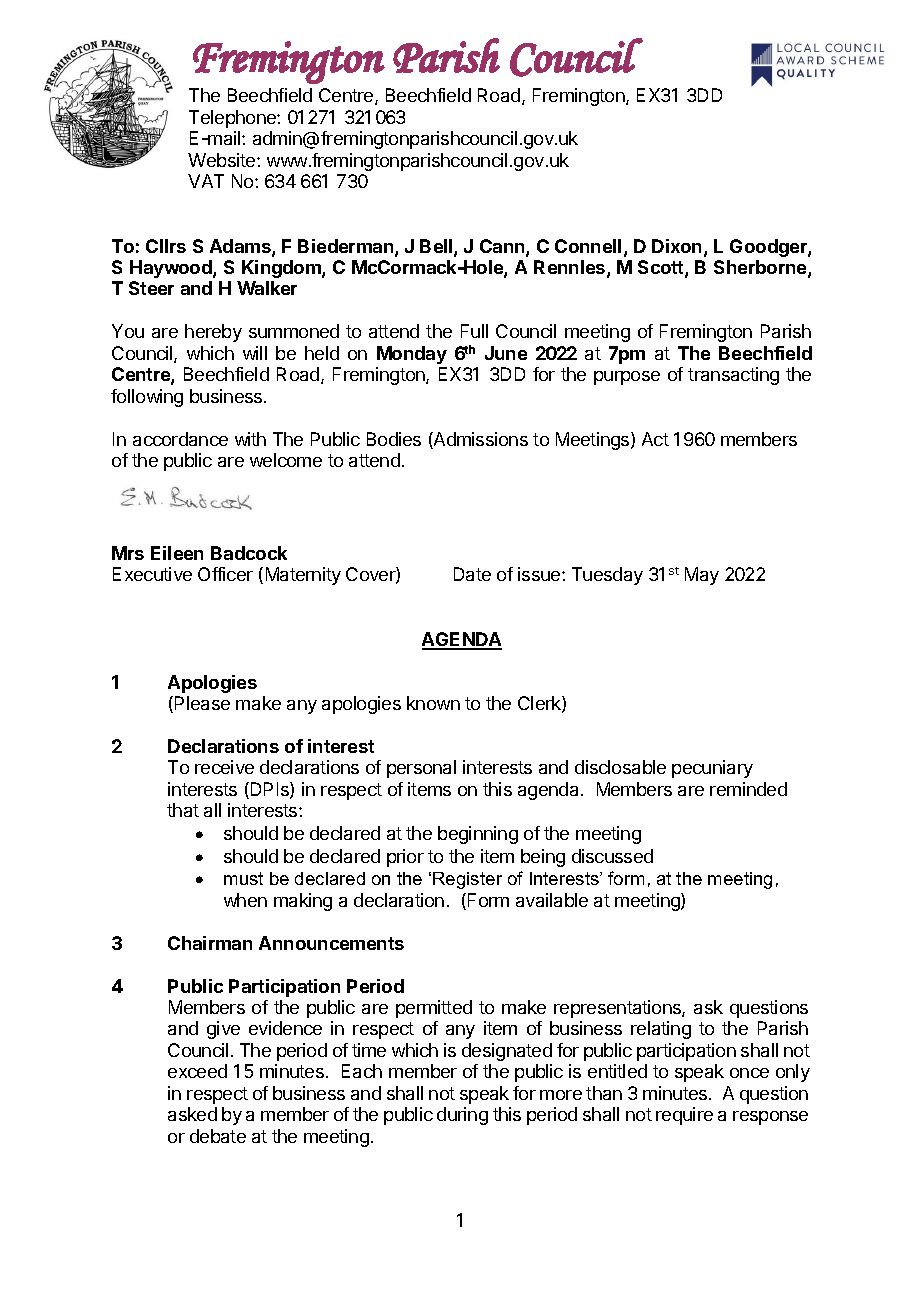  I want to click on Bell, so click(437, 247).
